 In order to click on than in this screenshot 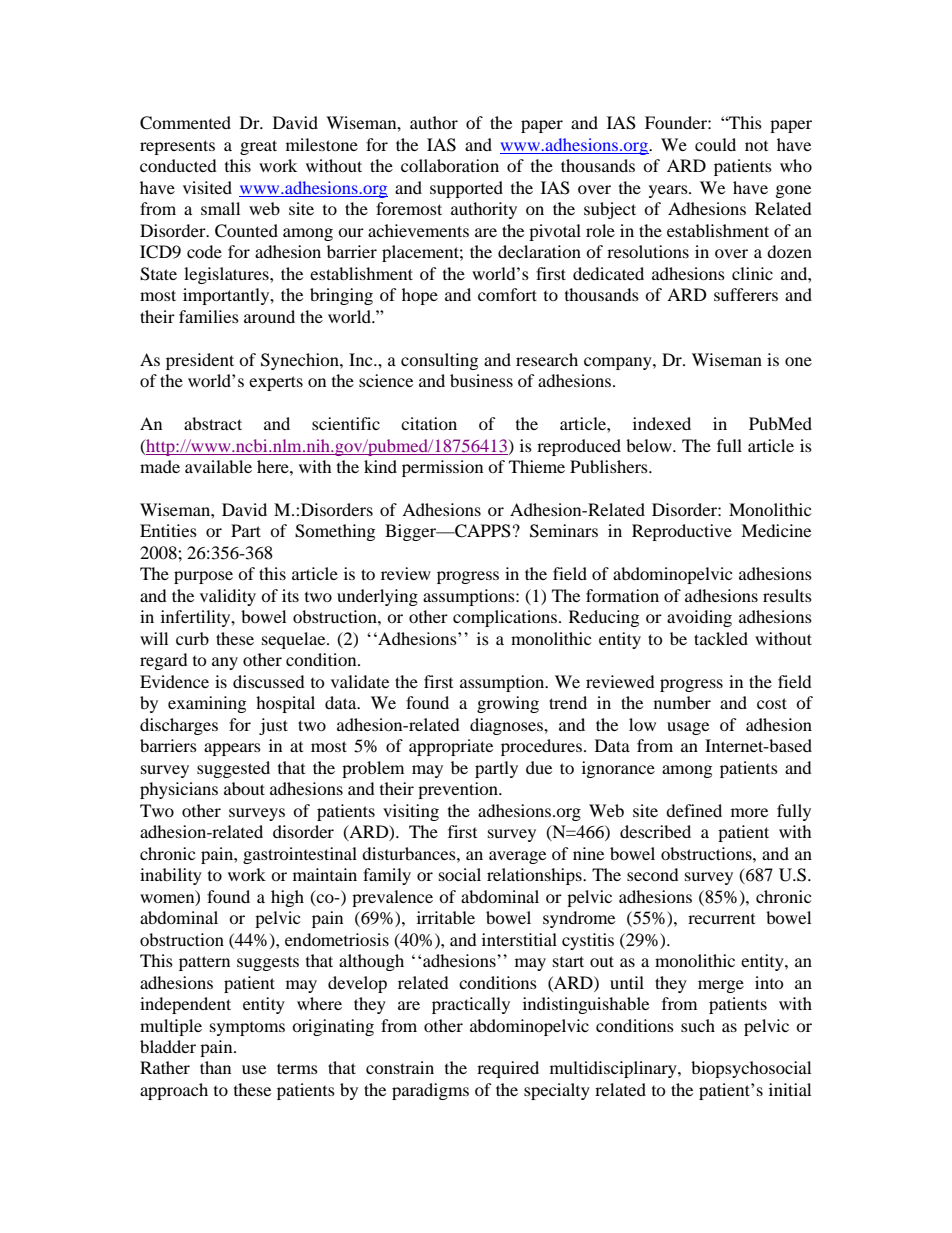, I will do `click(215, 1067)`.
